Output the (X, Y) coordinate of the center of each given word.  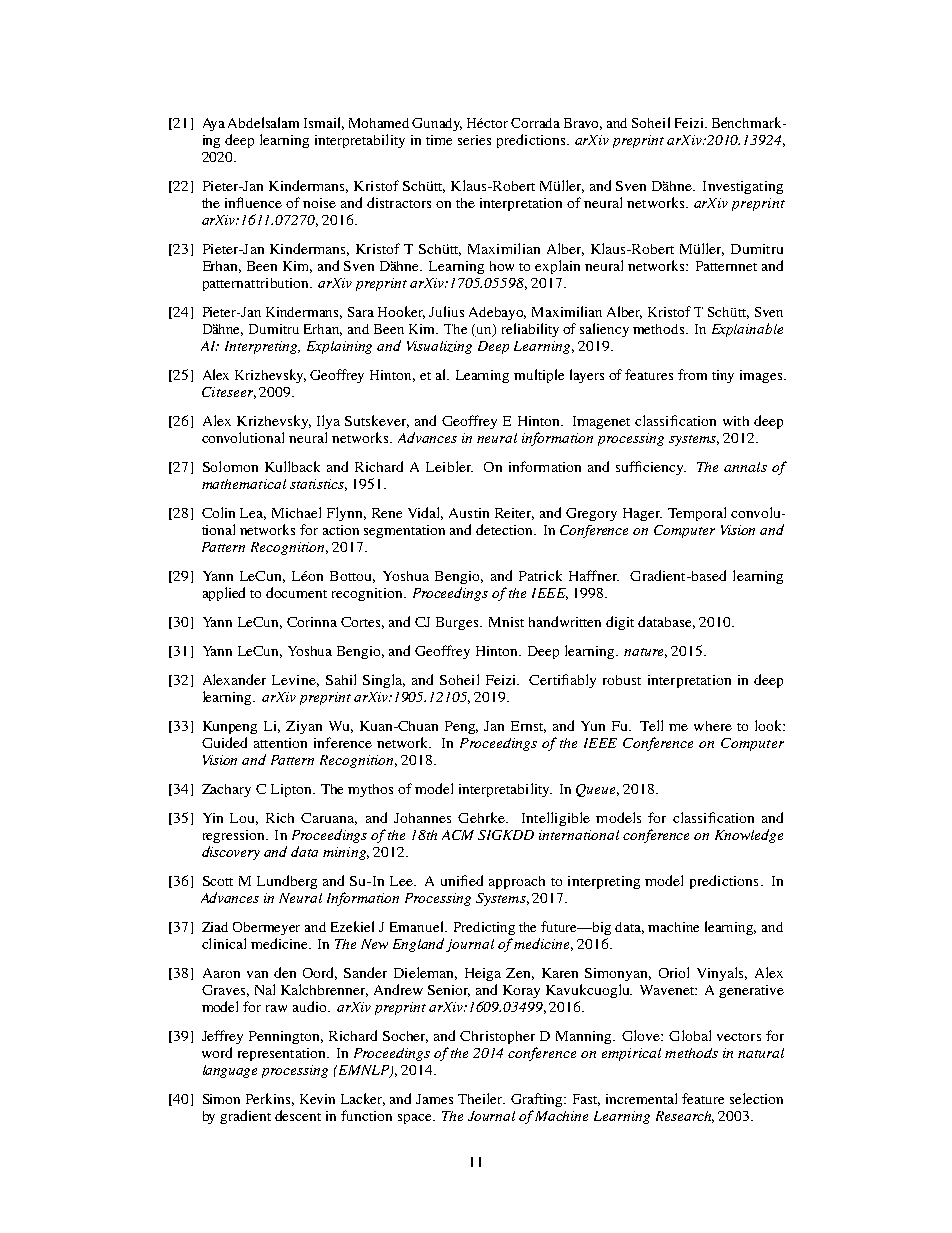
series (474, 140)
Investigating (743, 187)
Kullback (292, 466)
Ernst (528, 727)
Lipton (292, 790)
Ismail (324, 123)
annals (745, 467)
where (713, 726)
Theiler (481, 1098)
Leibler (449, 466)
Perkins (270, 1099)
